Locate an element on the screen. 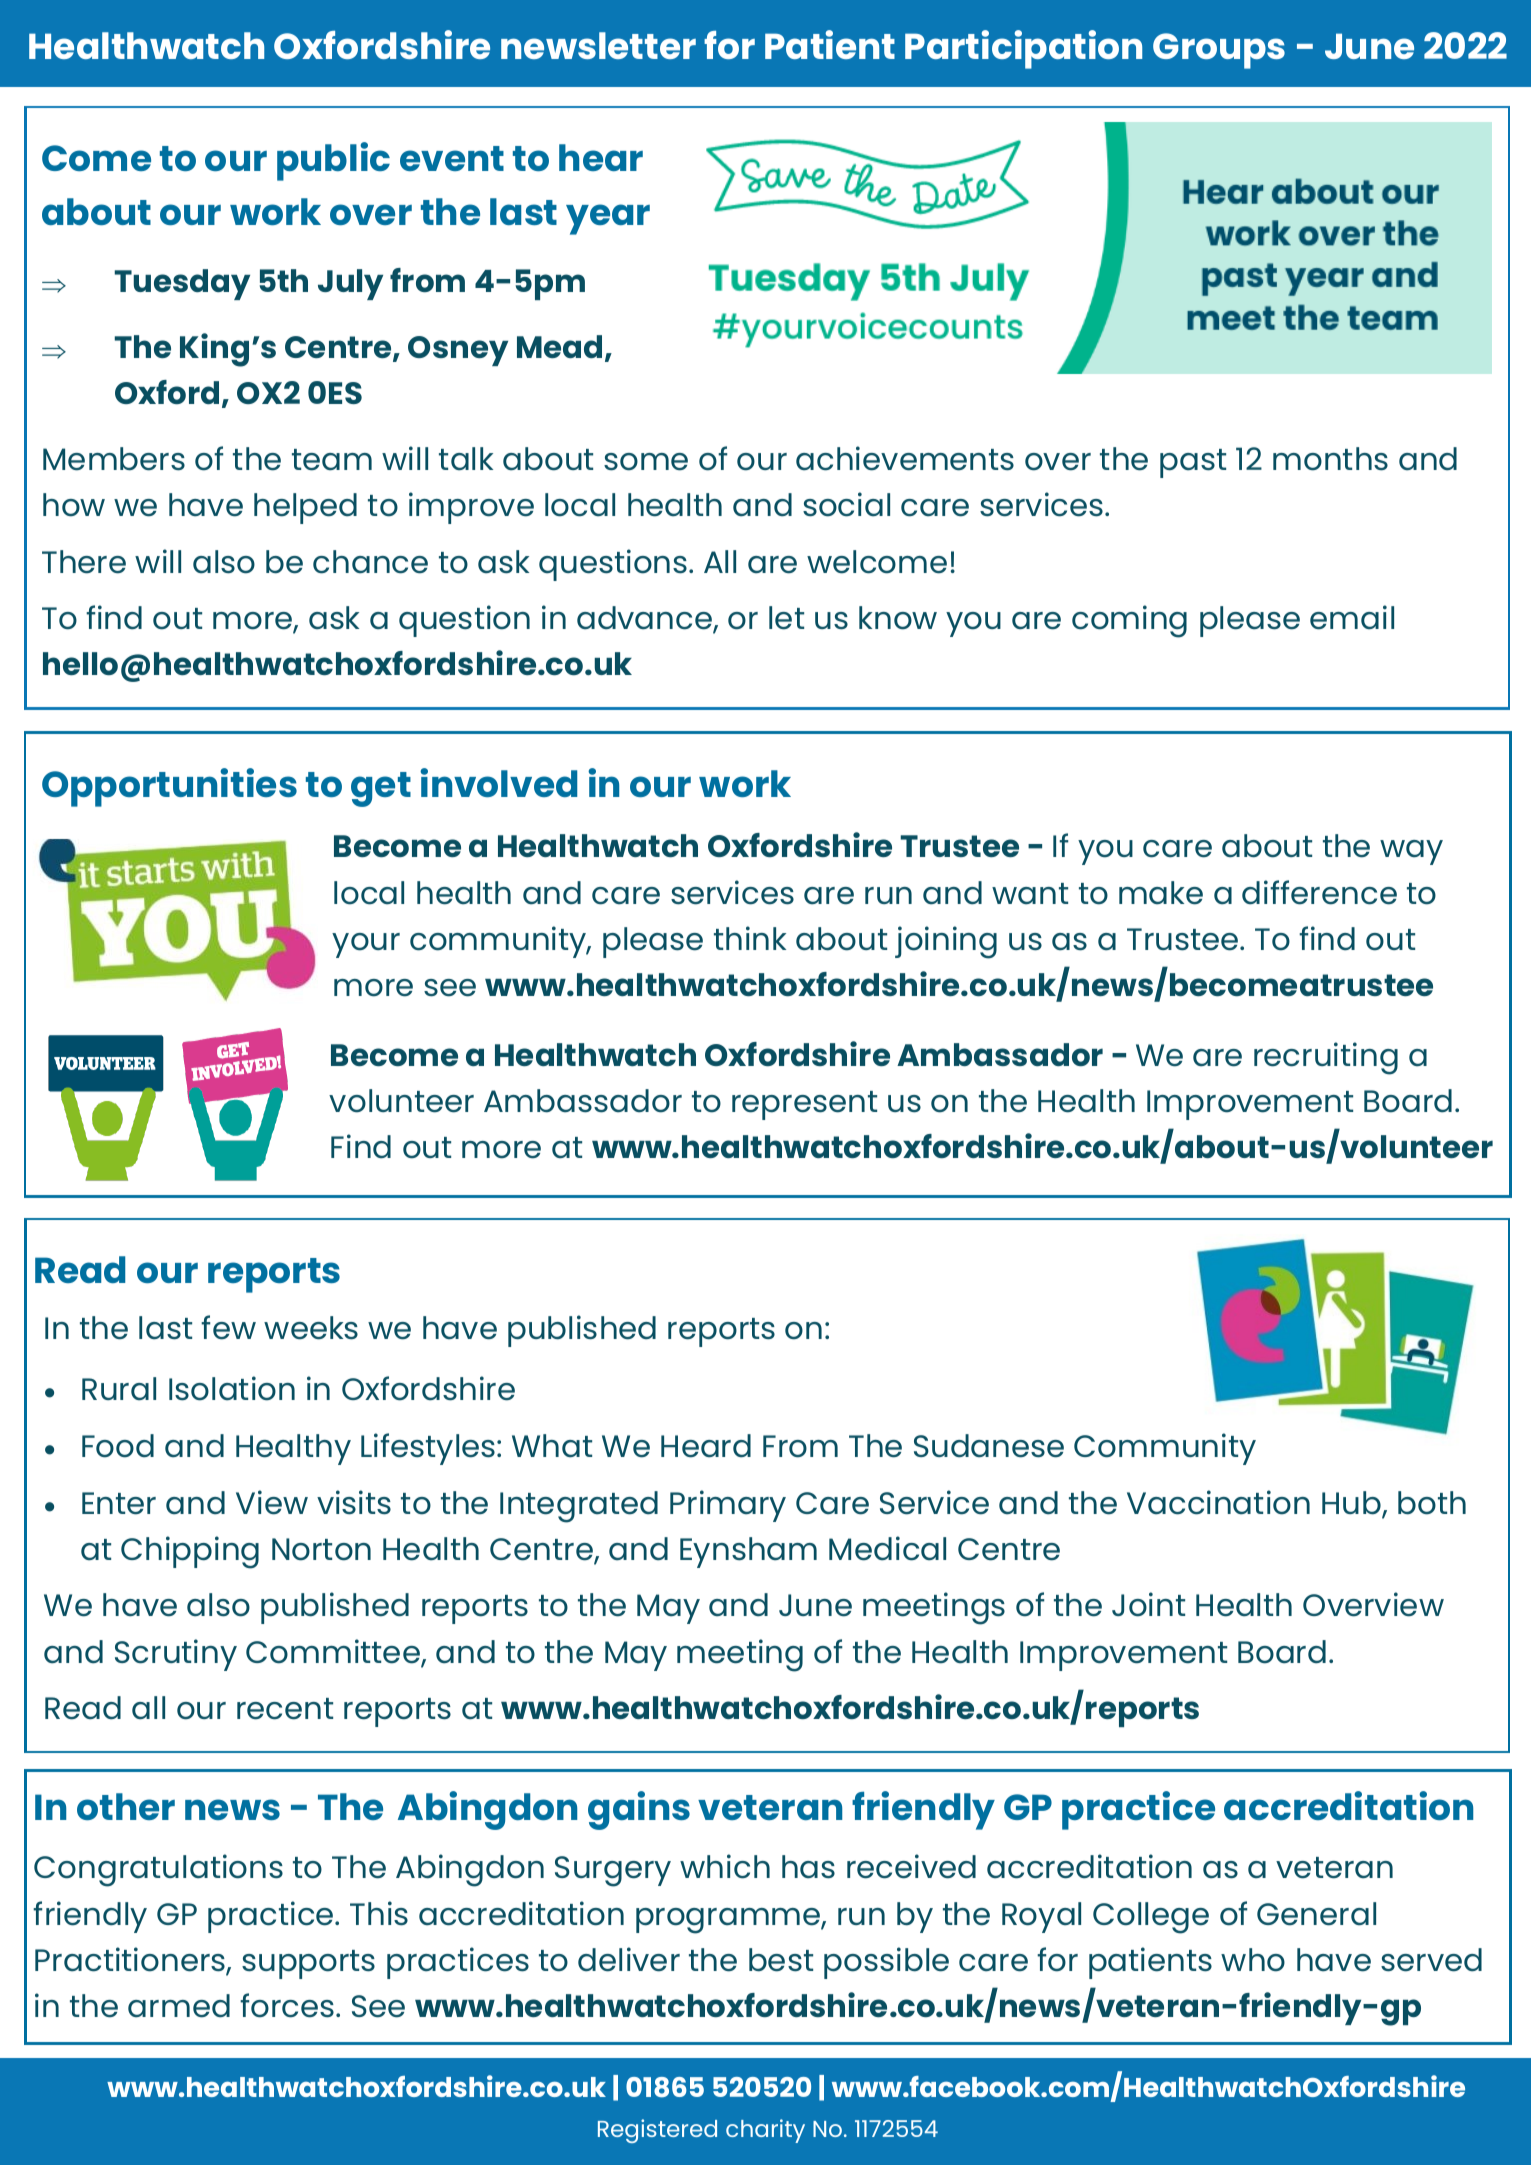  difference is located at coordinates (1319, 892).
